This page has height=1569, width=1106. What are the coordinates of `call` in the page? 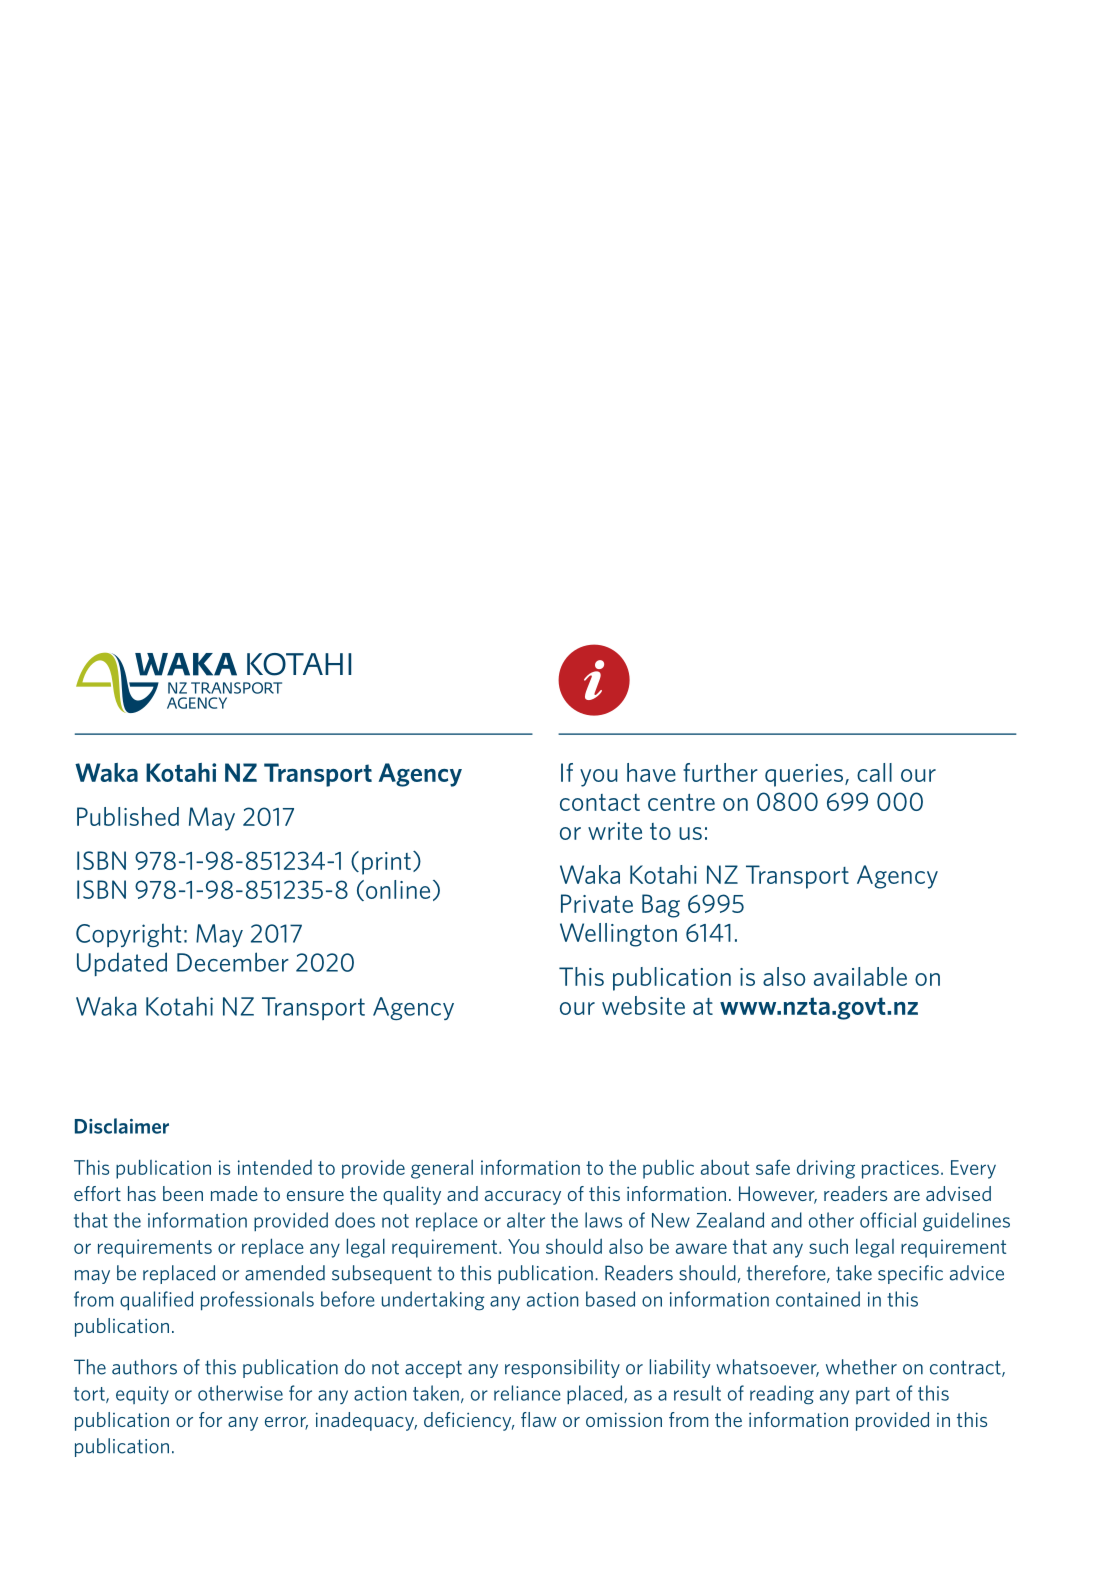 It's located at (874, 772).
